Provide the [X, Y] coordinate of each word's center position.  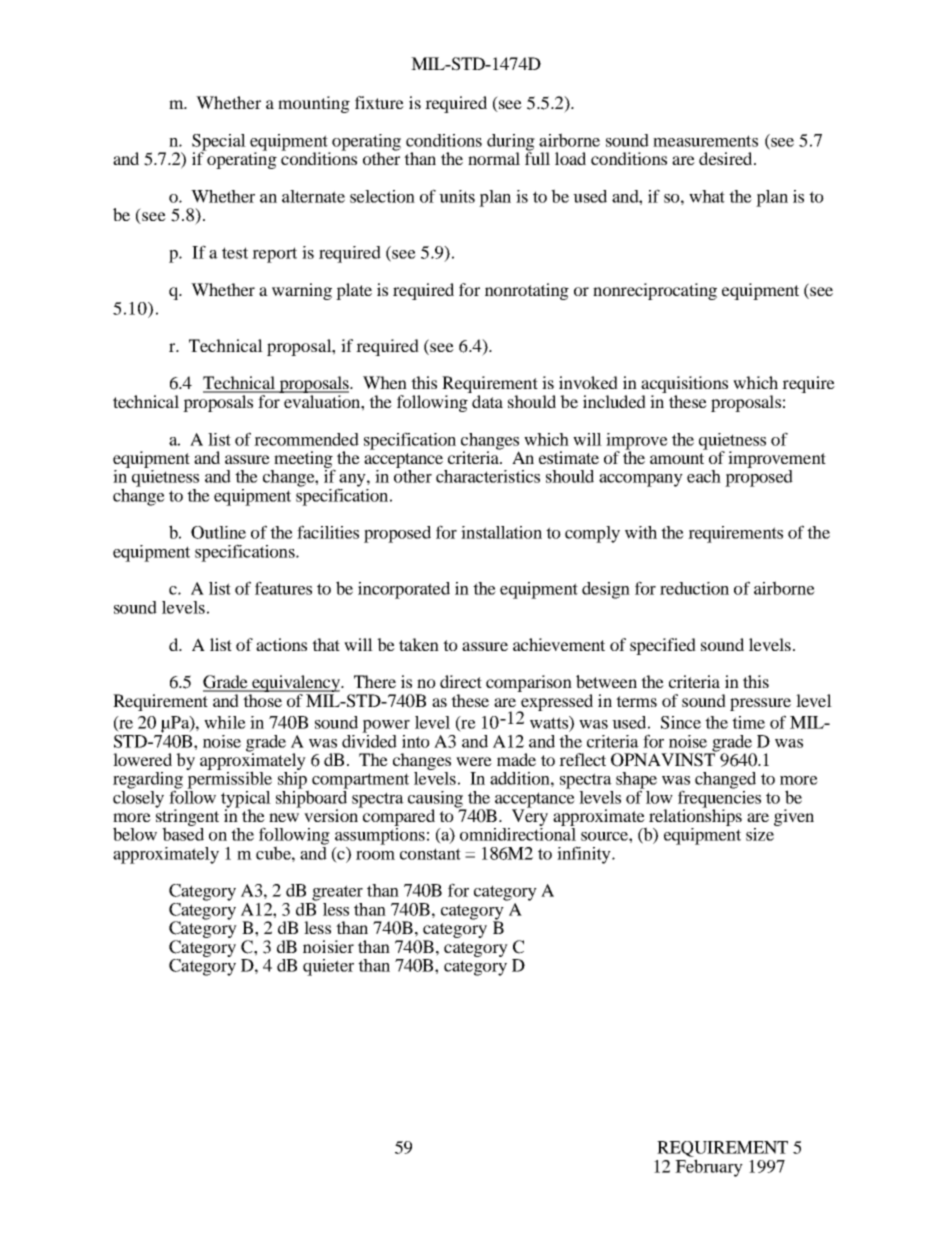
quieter [328, 967]
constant [430, 854]
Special [219, 143]
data [487, 401]
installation [501, 532]
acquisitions [684, 386]
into [416, 741]
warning [302, 291]
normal [494, 158]
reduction [694, 588]
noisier [328, 946]
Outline [218, 532]
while [225, 722]
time [748, 722]
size [761, 833]
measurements [705, 141]
